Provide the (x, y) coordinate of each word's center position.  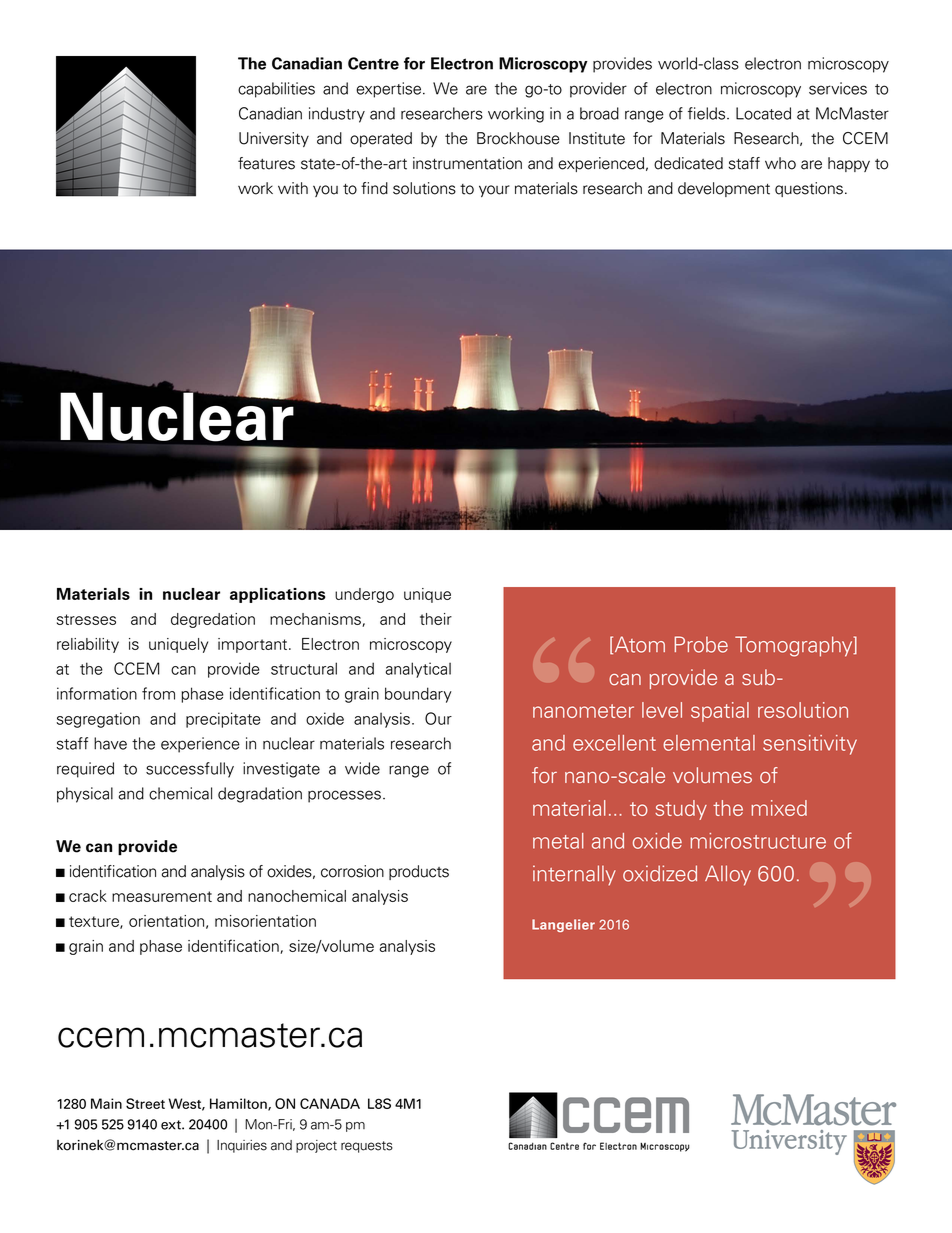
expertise (390, 90)
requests (367, 1147)
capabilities (276, 90)
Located (763, 113)
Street (145, 1103)
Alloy (728, 875)
